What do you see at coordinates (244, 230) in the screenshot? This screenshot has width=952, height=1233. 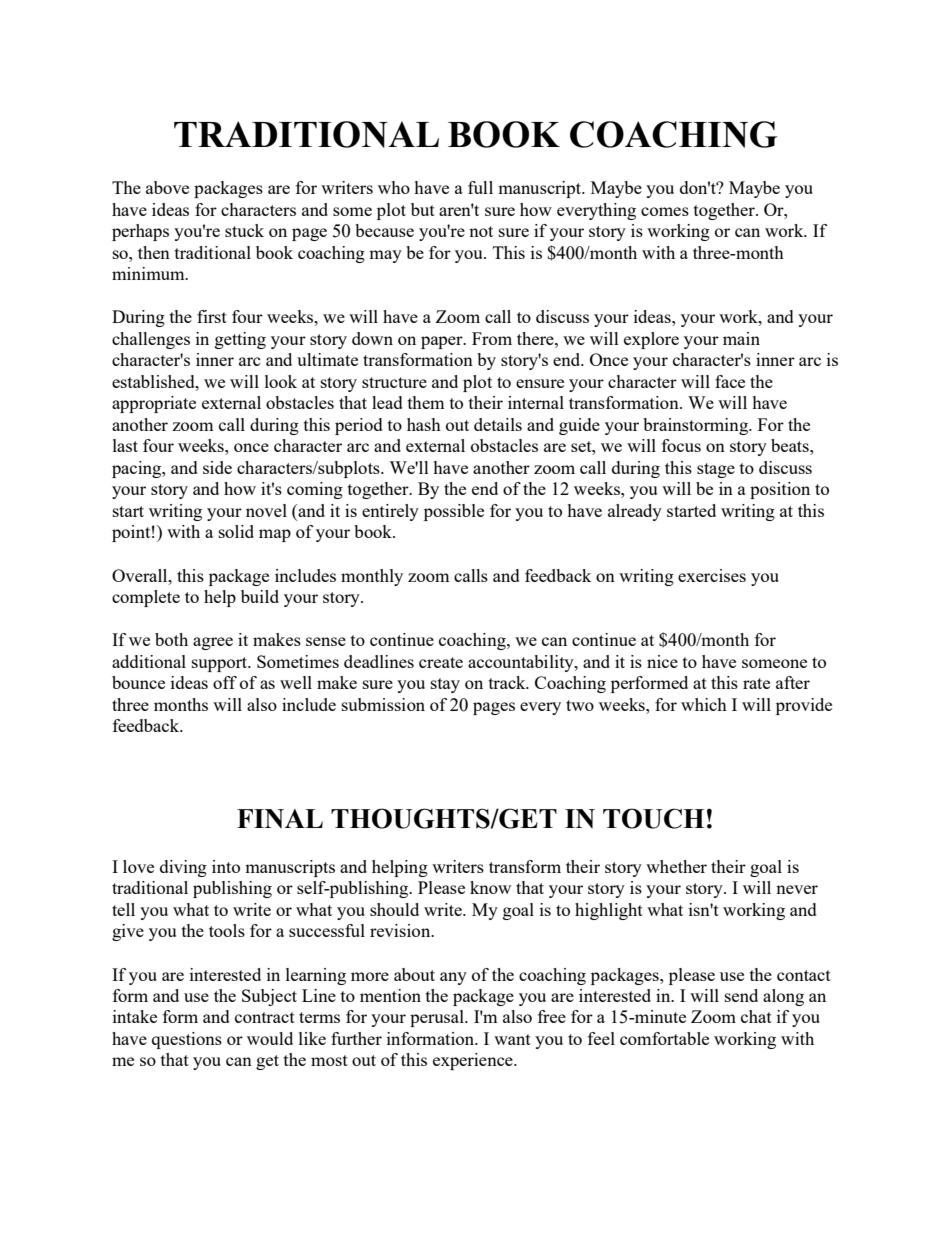 I see `stuck` at bounding box center [244, 230].
